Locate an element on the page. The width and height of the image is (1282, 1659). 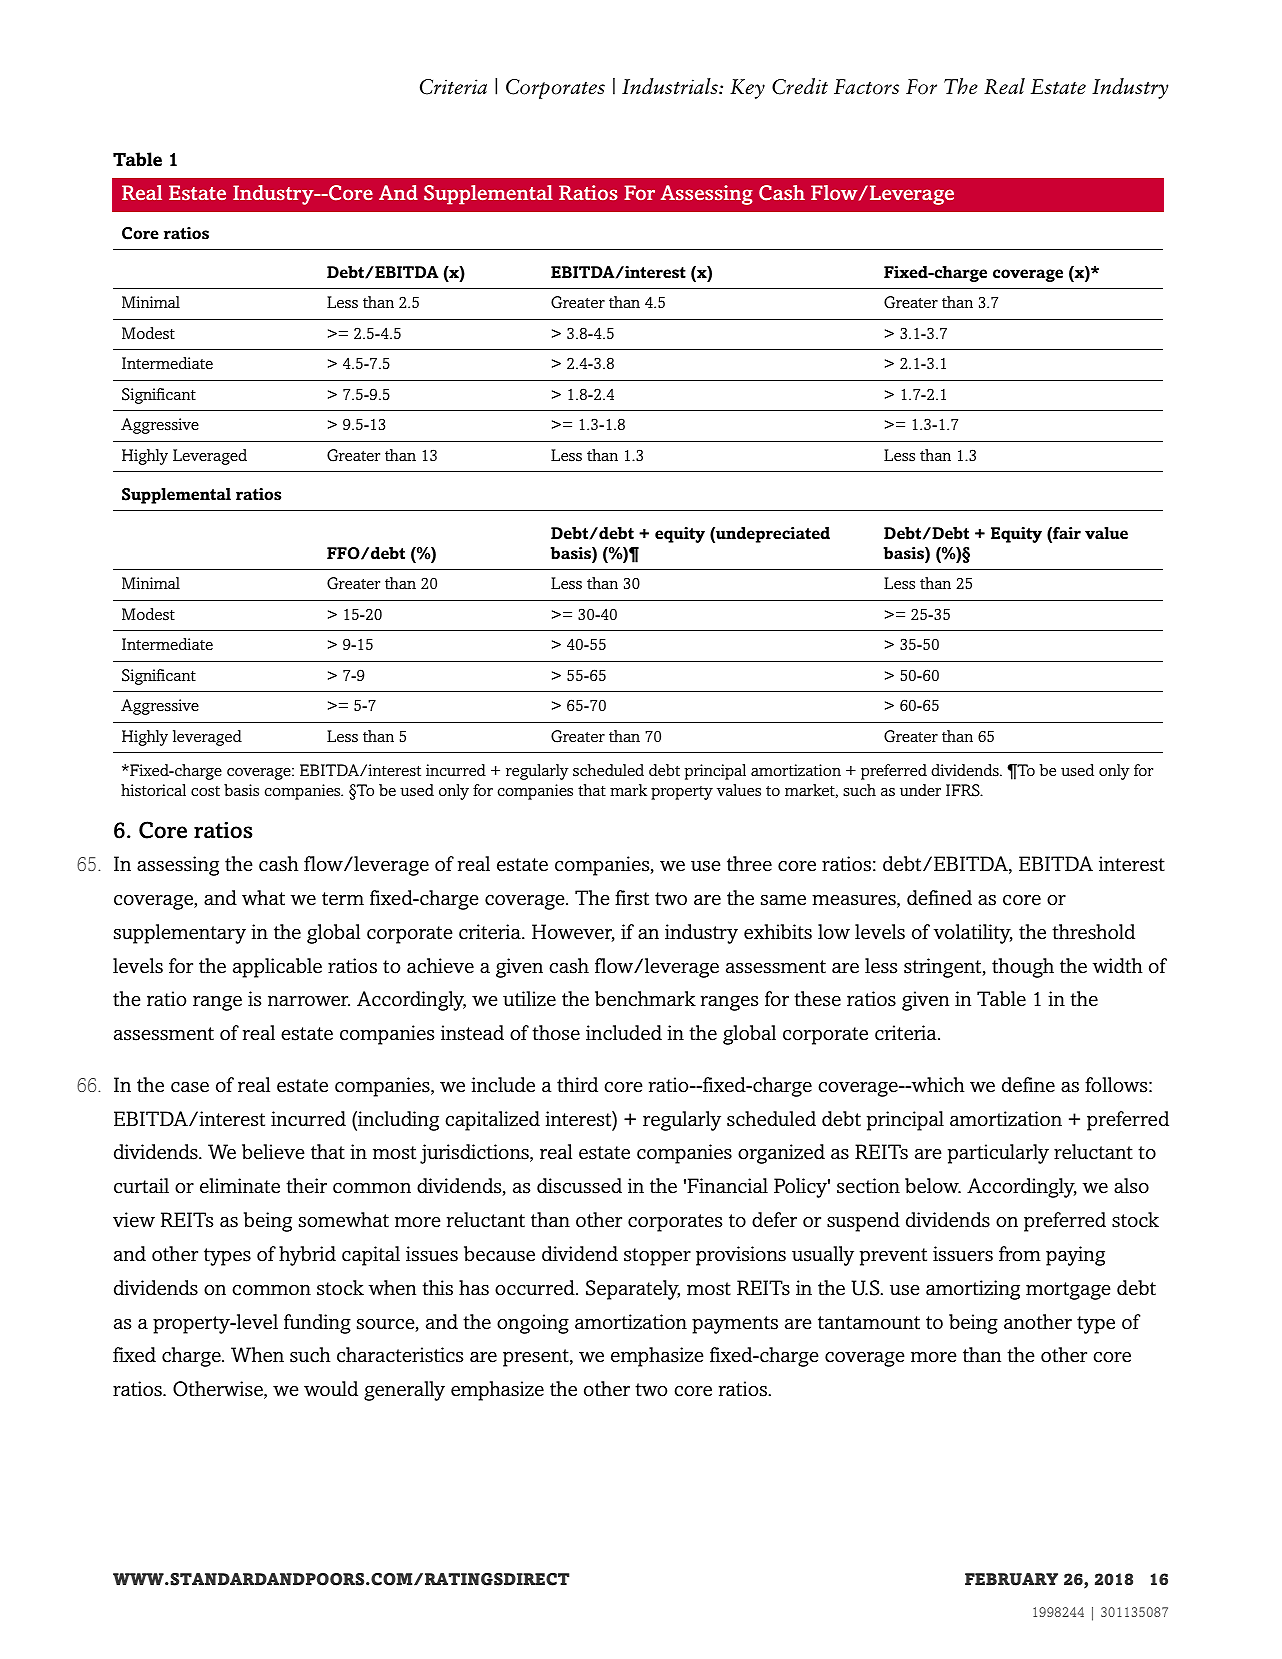
cost is located at coordinates (205, 791).
